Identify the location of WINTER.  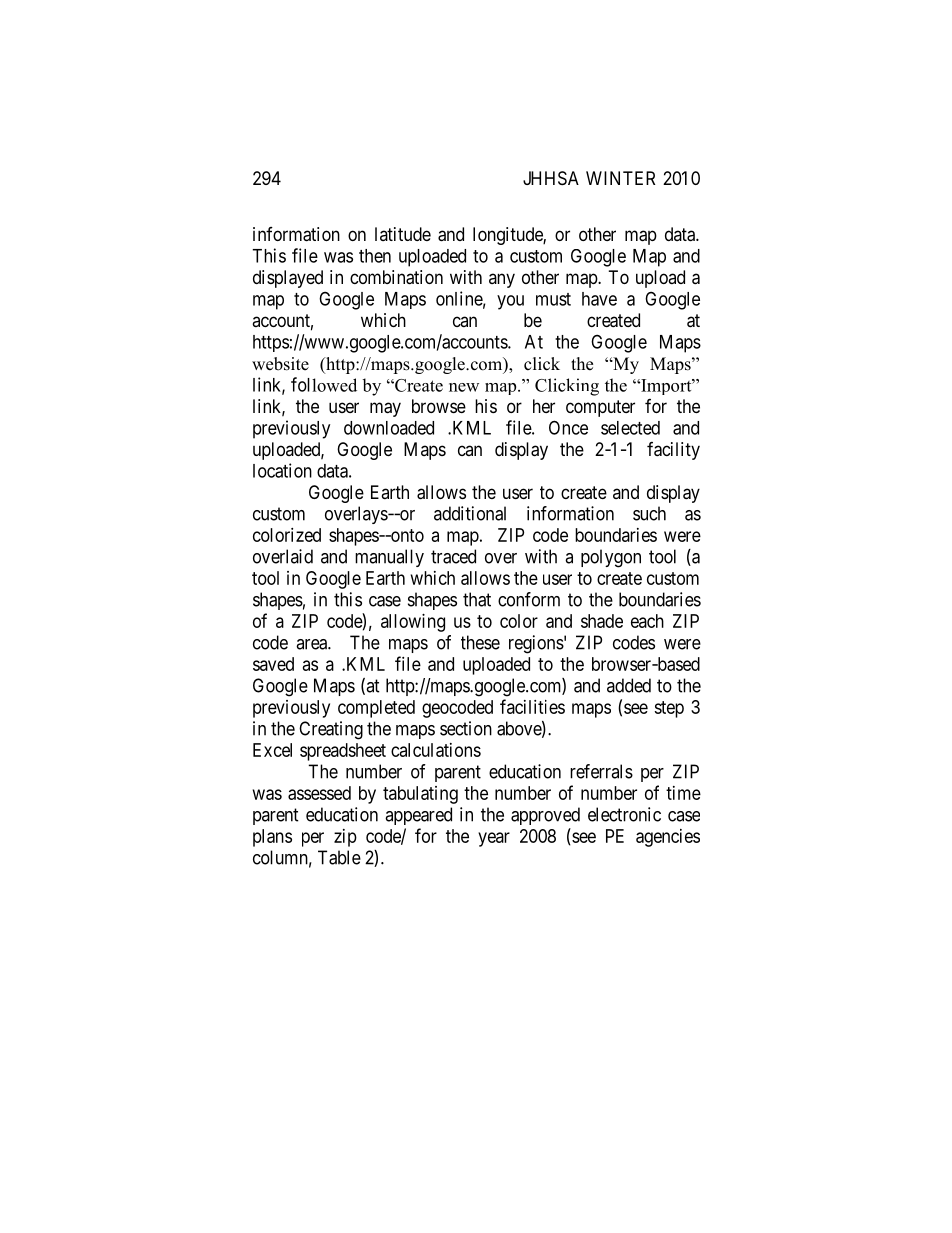
(620, 178).
